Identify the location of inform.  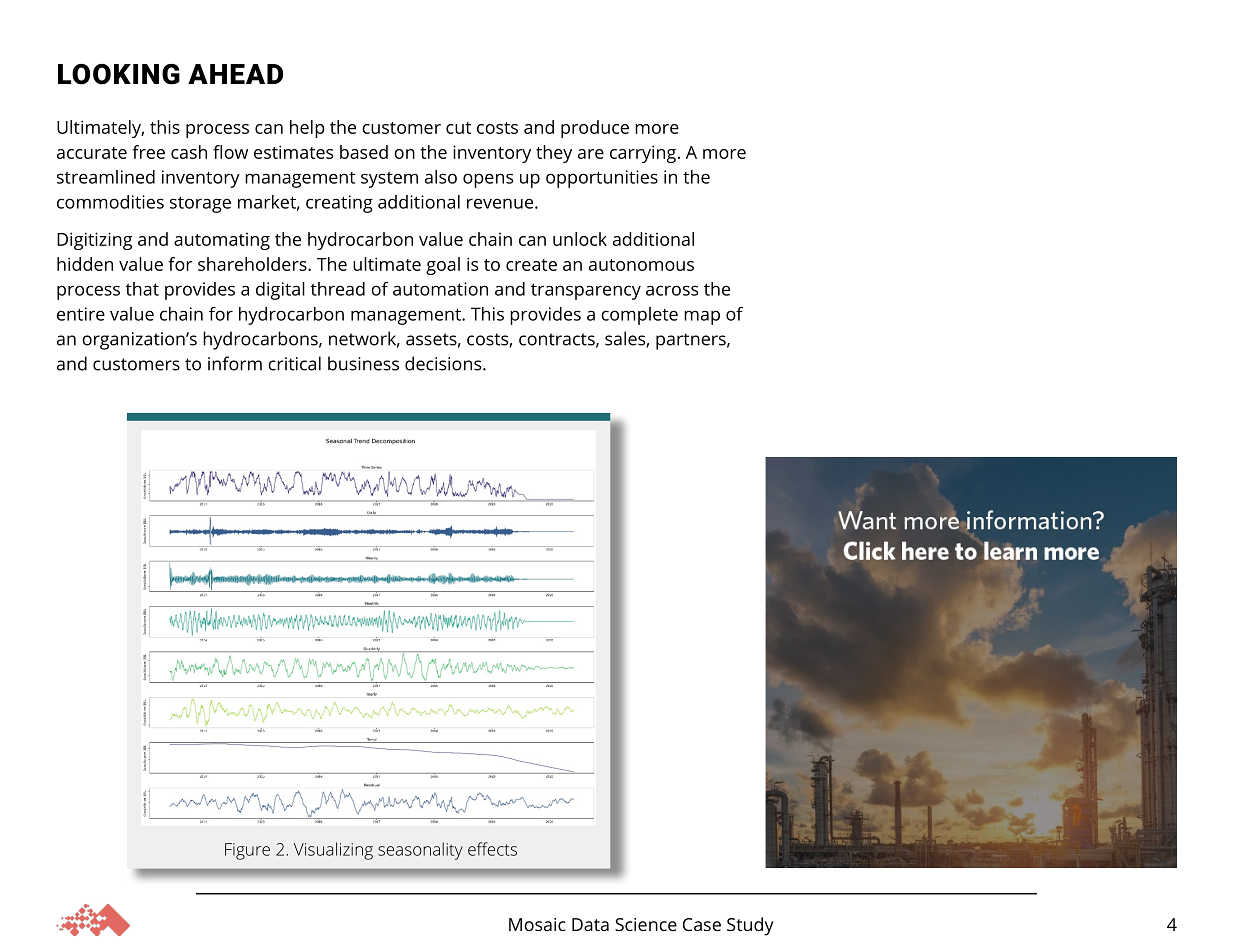
(235, 363).
